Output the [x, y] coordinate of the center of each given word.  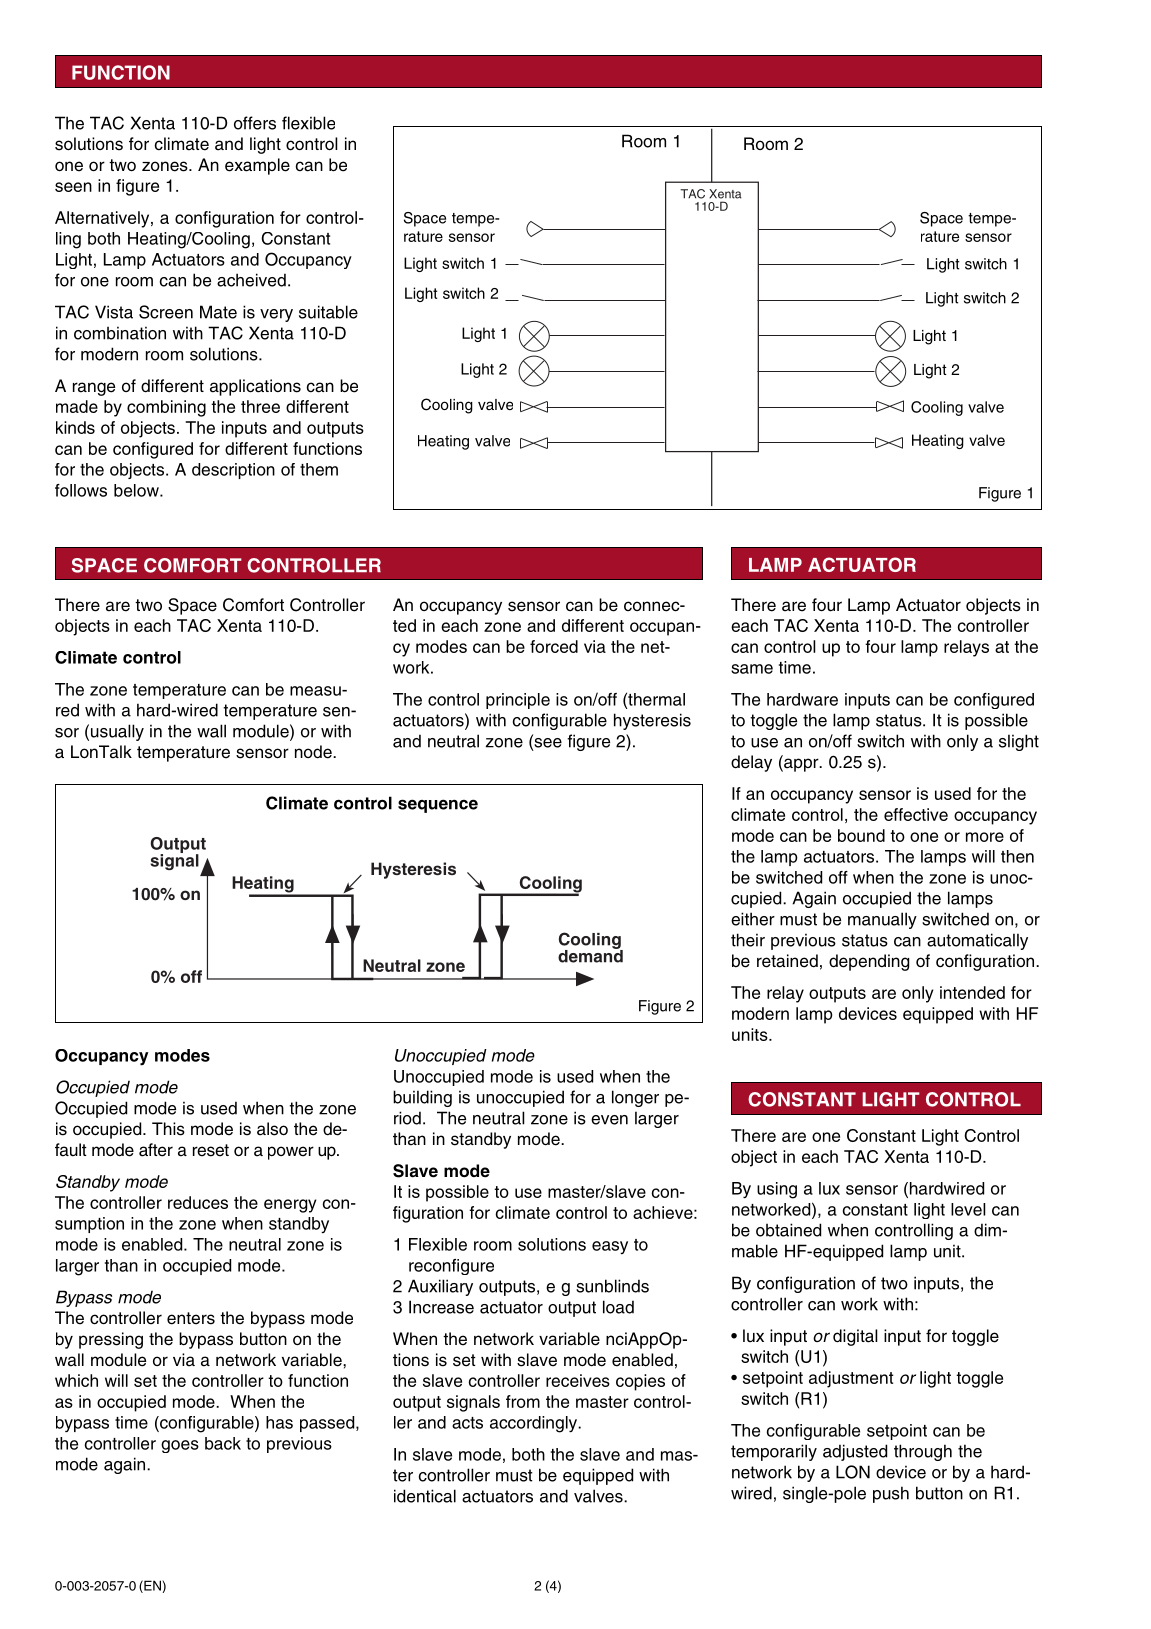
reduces [198, 1202]
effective [916, 814]
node [314, 752]
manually [882, 920]
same [752, 669]
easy [610, 1247]
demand [590, 955]
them [319, 469]
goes [180, 1446]
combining [166, 408]
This [168, 1129]
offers [255, 123]
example [257, 166]
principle [518, 701]
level [968, 1209]
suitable [328, 312]
